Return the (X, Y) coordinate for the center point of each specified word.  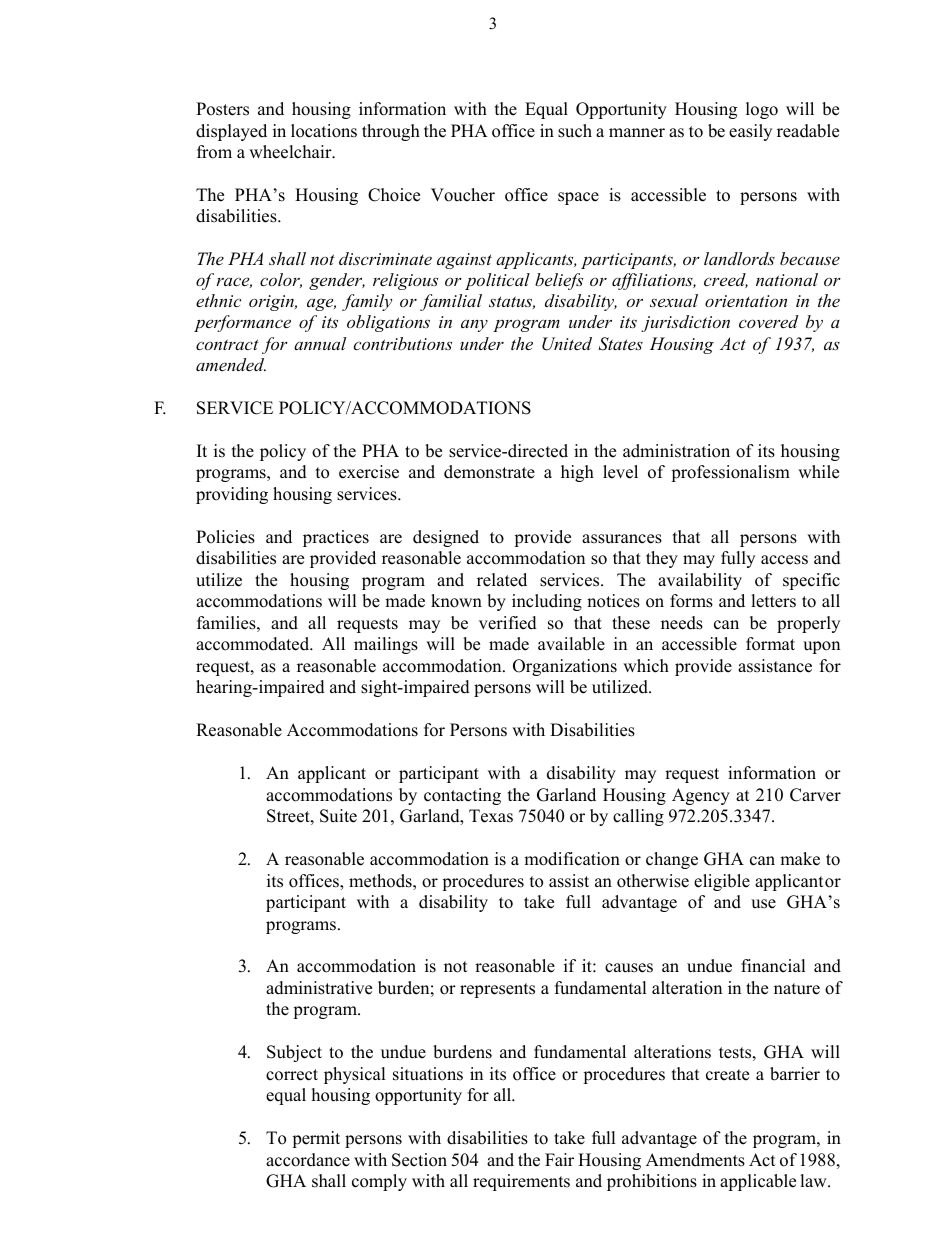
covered (768, 321)
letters (773, 601)
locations (324, 131)
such (575, 131)
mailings (386, 645)
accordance (308, 1160)
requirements (521, 1182)
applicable (758, 1182)
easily (750, 132)
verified (508, 623)
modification (572, 859)
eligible (722, 882)
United (567, 344)
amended (231, 364)
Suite (338, 816)
